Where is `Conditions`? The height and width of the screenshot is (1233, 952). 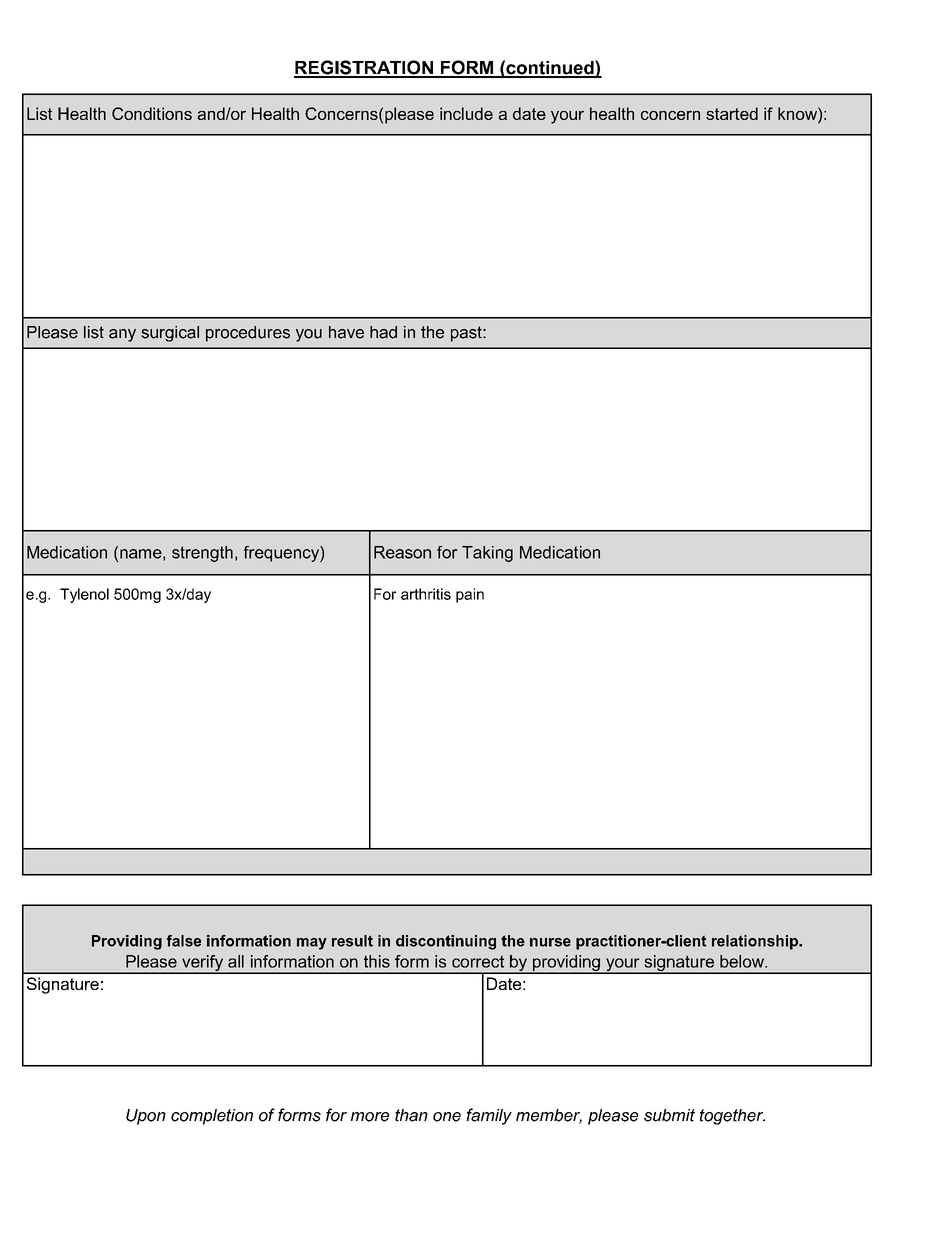 Conditions is located at coordinates (152, 113).
